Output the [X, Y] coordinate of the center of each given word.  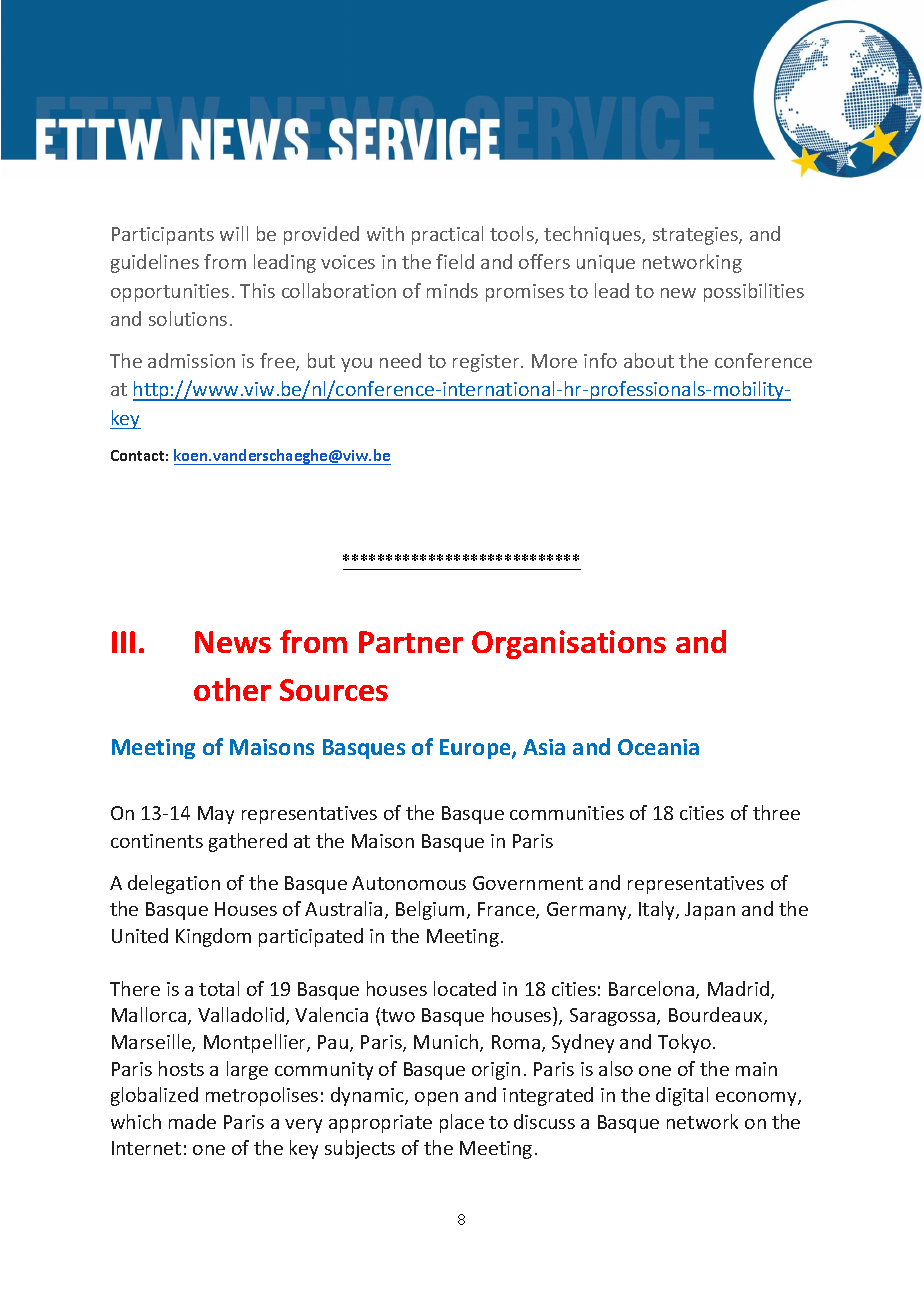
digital [682, 1096]
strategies [696, 236]
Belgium [430, 910]
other [232, 689]
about [649, 360]
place [462, 1123]
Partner [411, 642]
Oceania [658, 747]
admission [191, 360]
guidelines [155, 263]
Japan [710, 911]
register [487, 363]
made [192, 1121]
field [455, 261]
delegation [174, 884]
